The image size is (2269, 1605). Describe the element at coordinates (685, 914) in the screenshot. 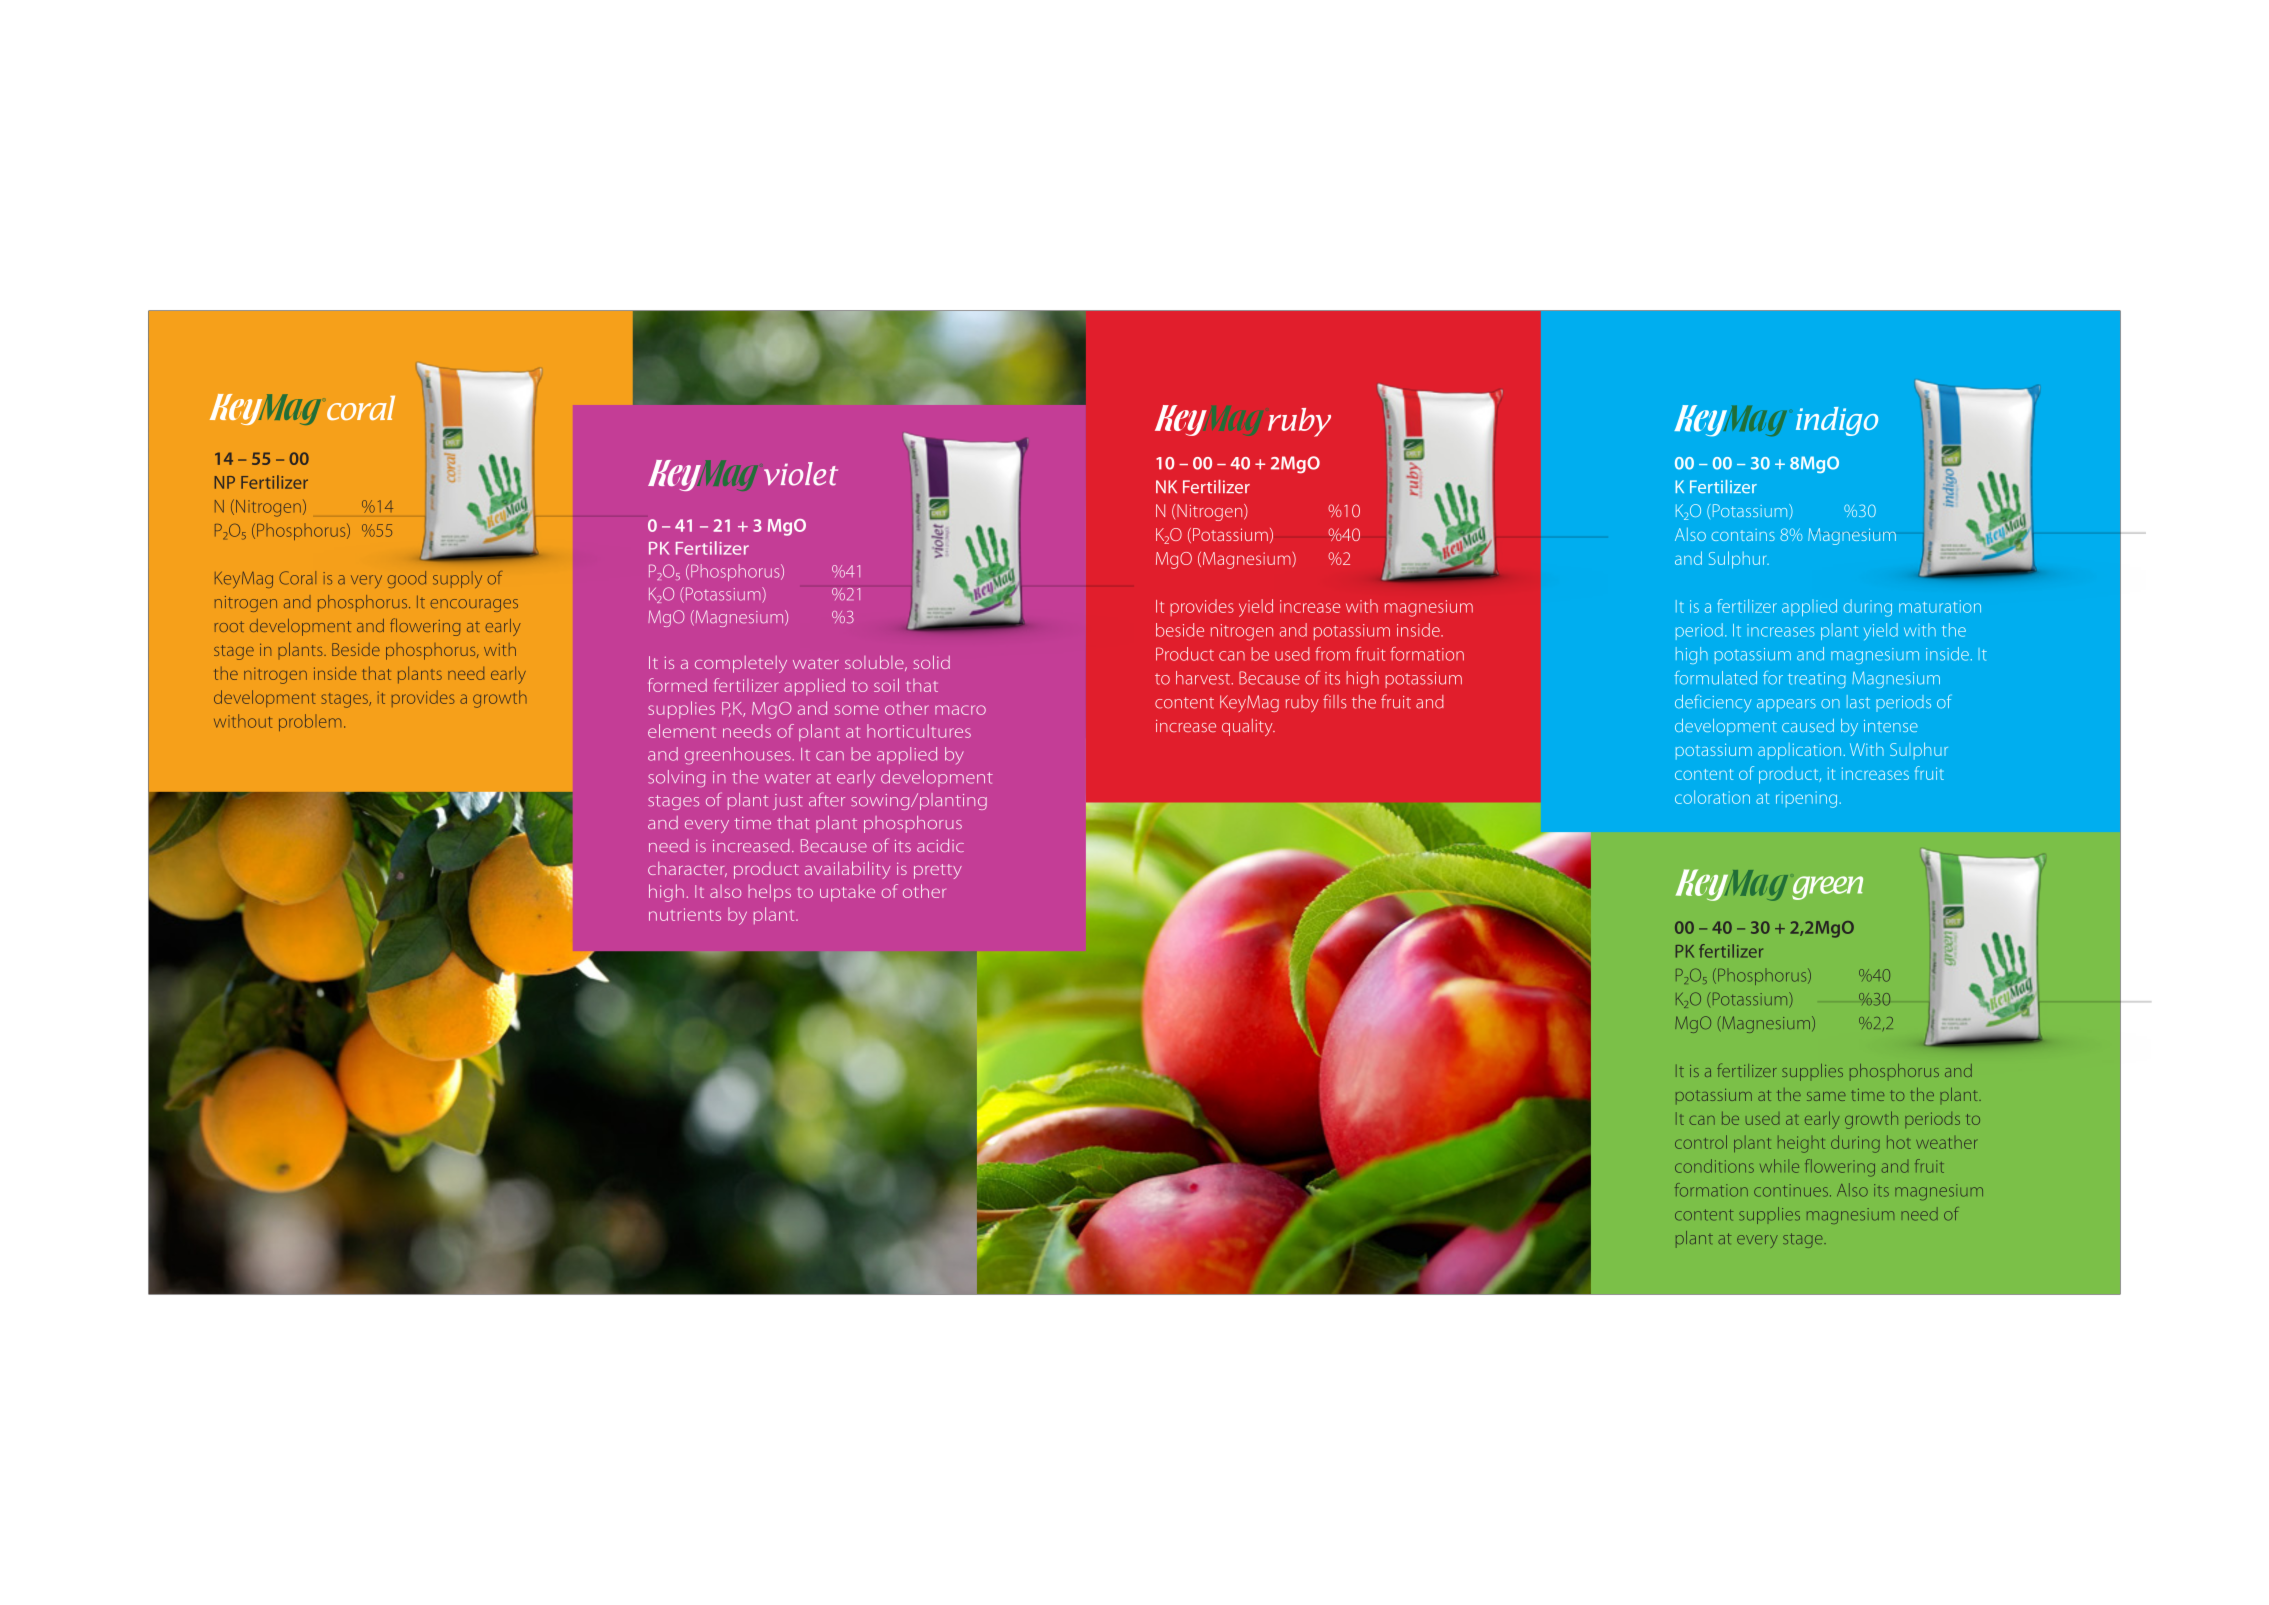

I see `nutrients` at that location.
